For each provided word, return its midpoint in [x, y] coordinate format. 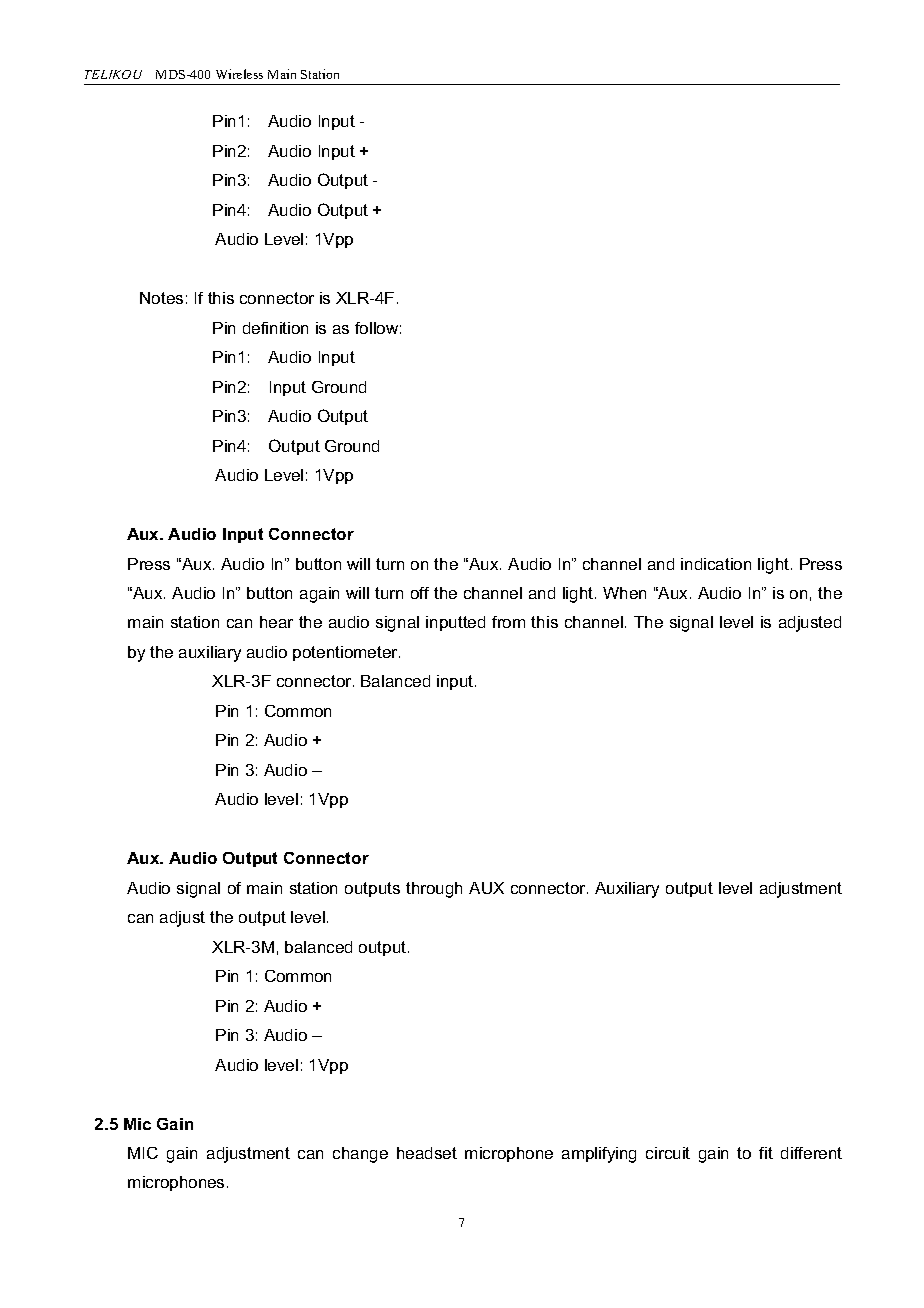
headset [427, 1153]
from [508, 622]
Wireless [239, 74]
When [624, 593]
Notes [161, 298]
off [420, 593]
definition [275, 328]
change [360, 1155]
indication [716, 564]
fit [766, 1153]
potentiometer [346, 653]
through [434, 890]
